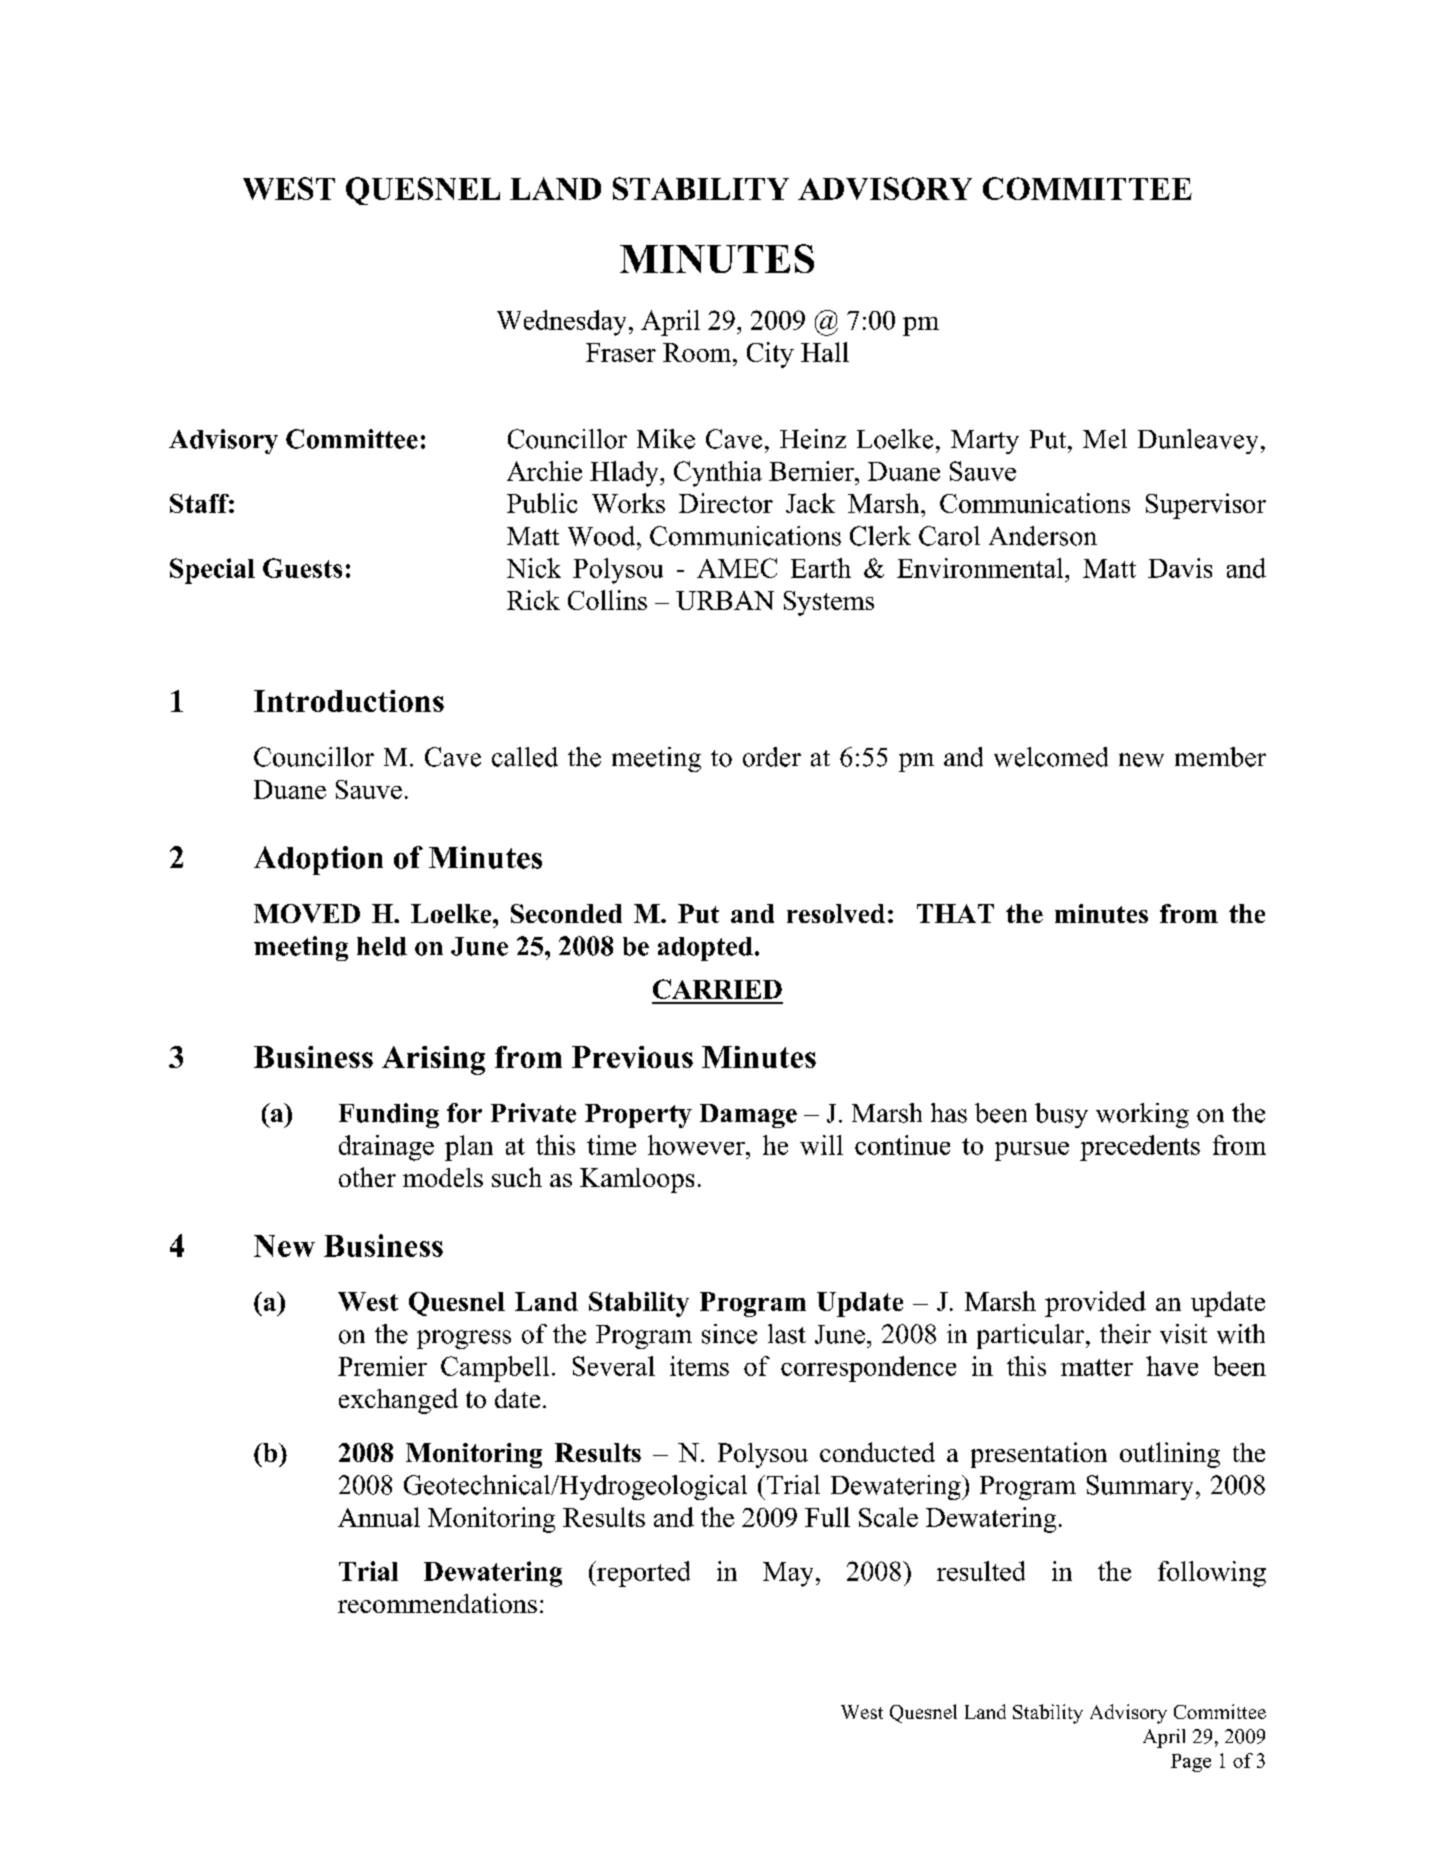  What do you see at coordinates (437, 1603) in the document?
I see `recommendations` at bounding box center [437, 1603].
